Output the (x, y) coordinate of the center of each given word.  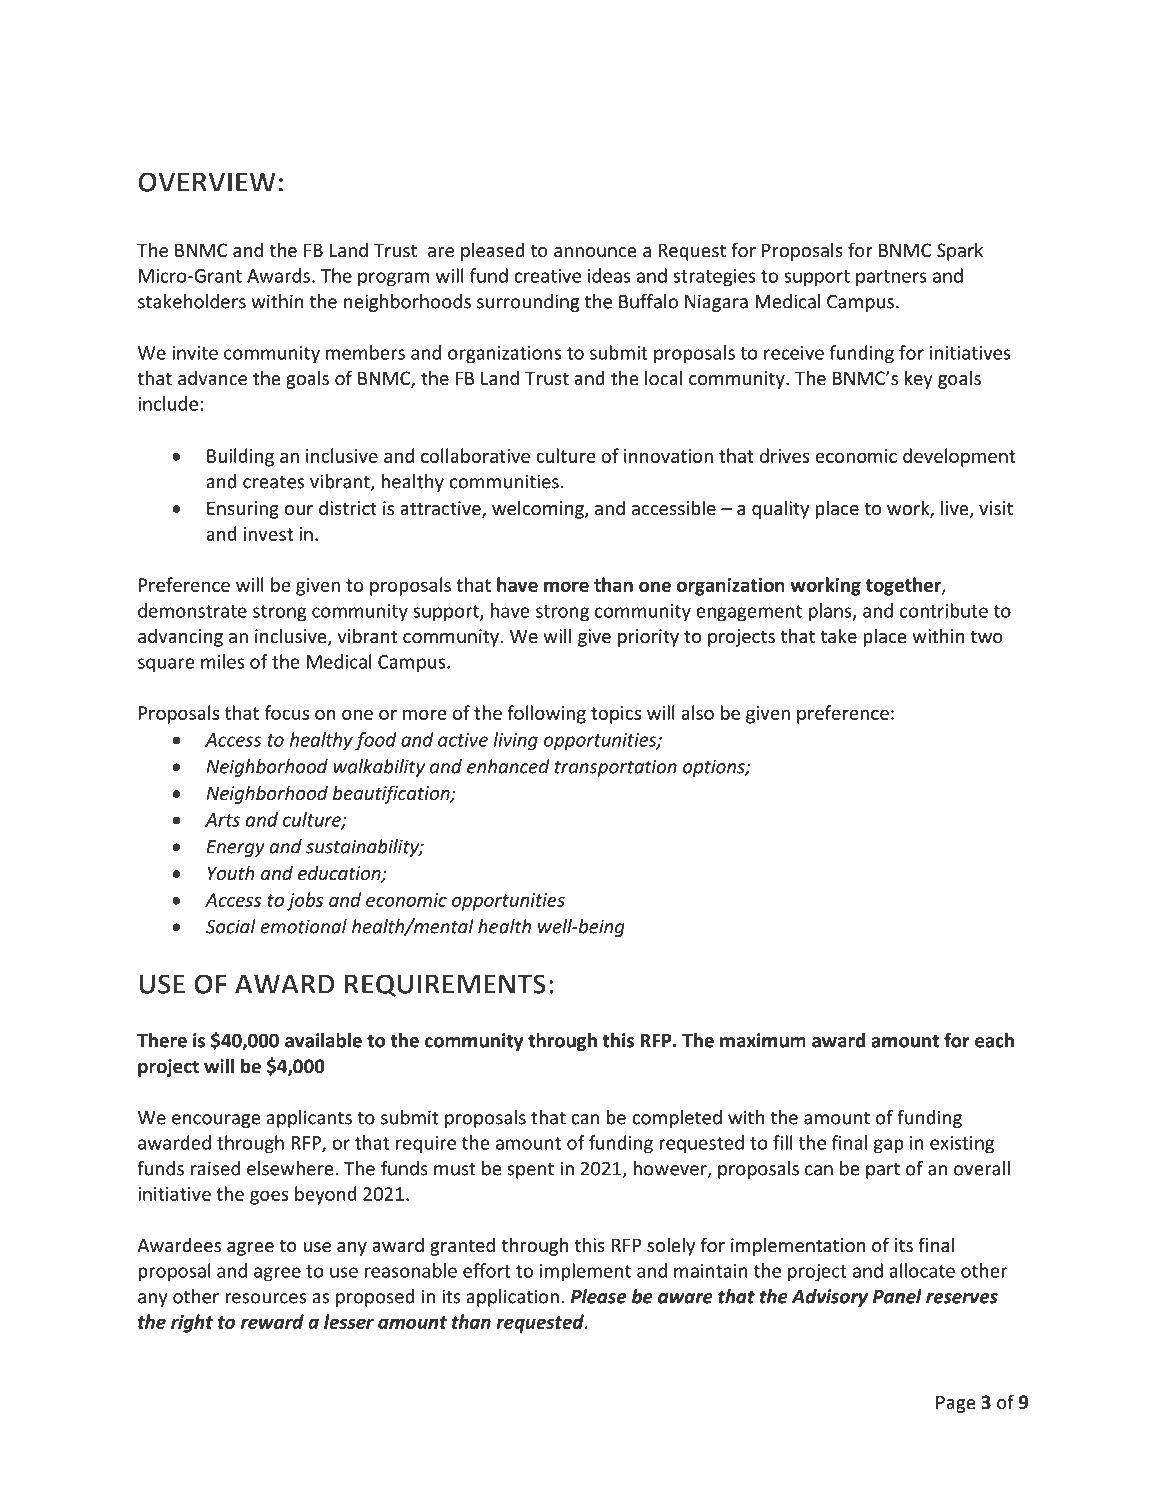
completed (677, 1119)
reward (272, 1321)
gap (889, 1146)
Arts (222, 820)
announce (595, 252)
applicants (309, 1119)
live (956, 509)
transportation (616, 768)
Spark (960, 251)
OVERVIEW (207, 182)
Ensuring (243, 510)
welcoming (539, 509)
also (697, 712)
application (512, 1298)
